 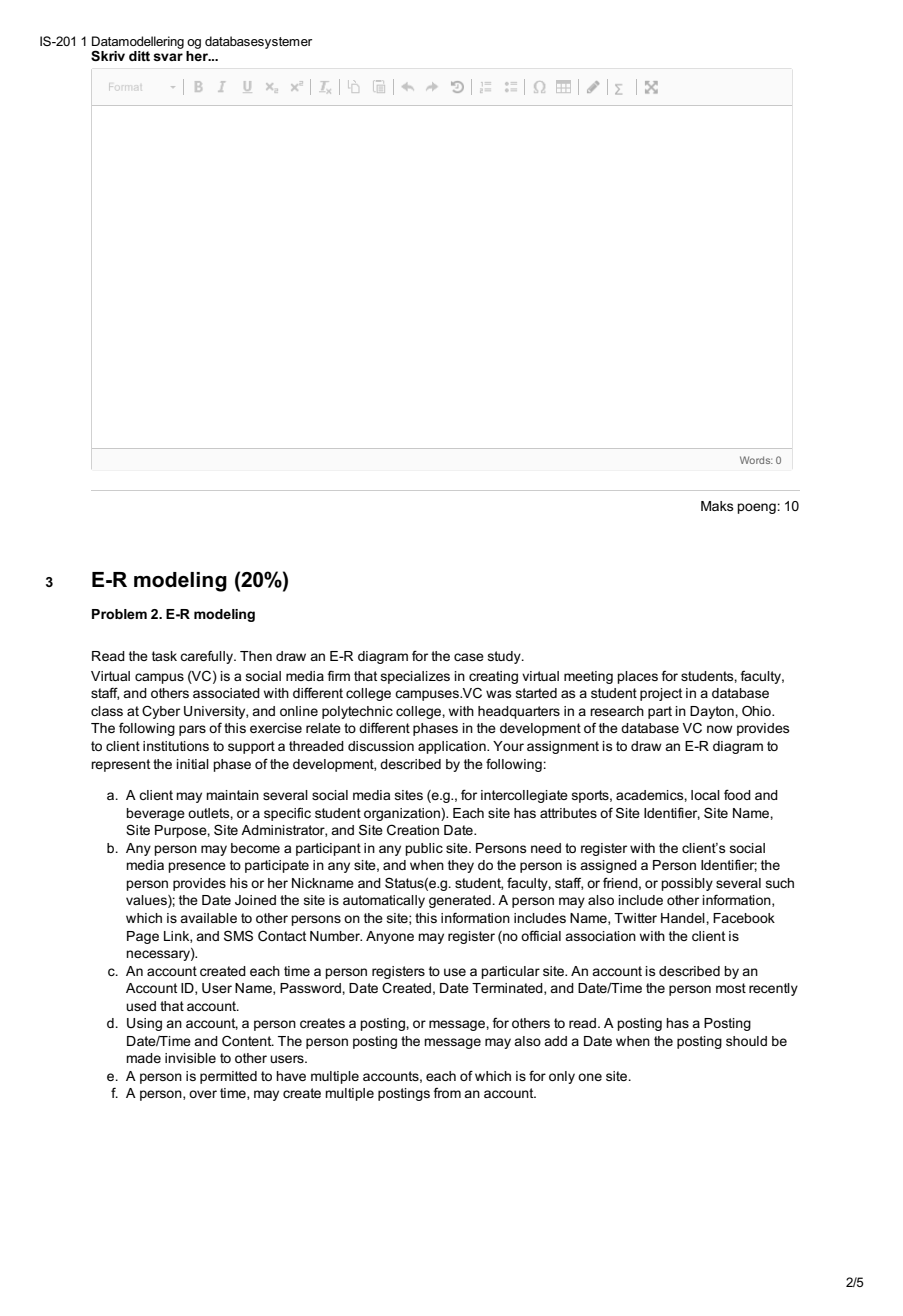 I want to click on beverage, so click(x=155, y=814).
